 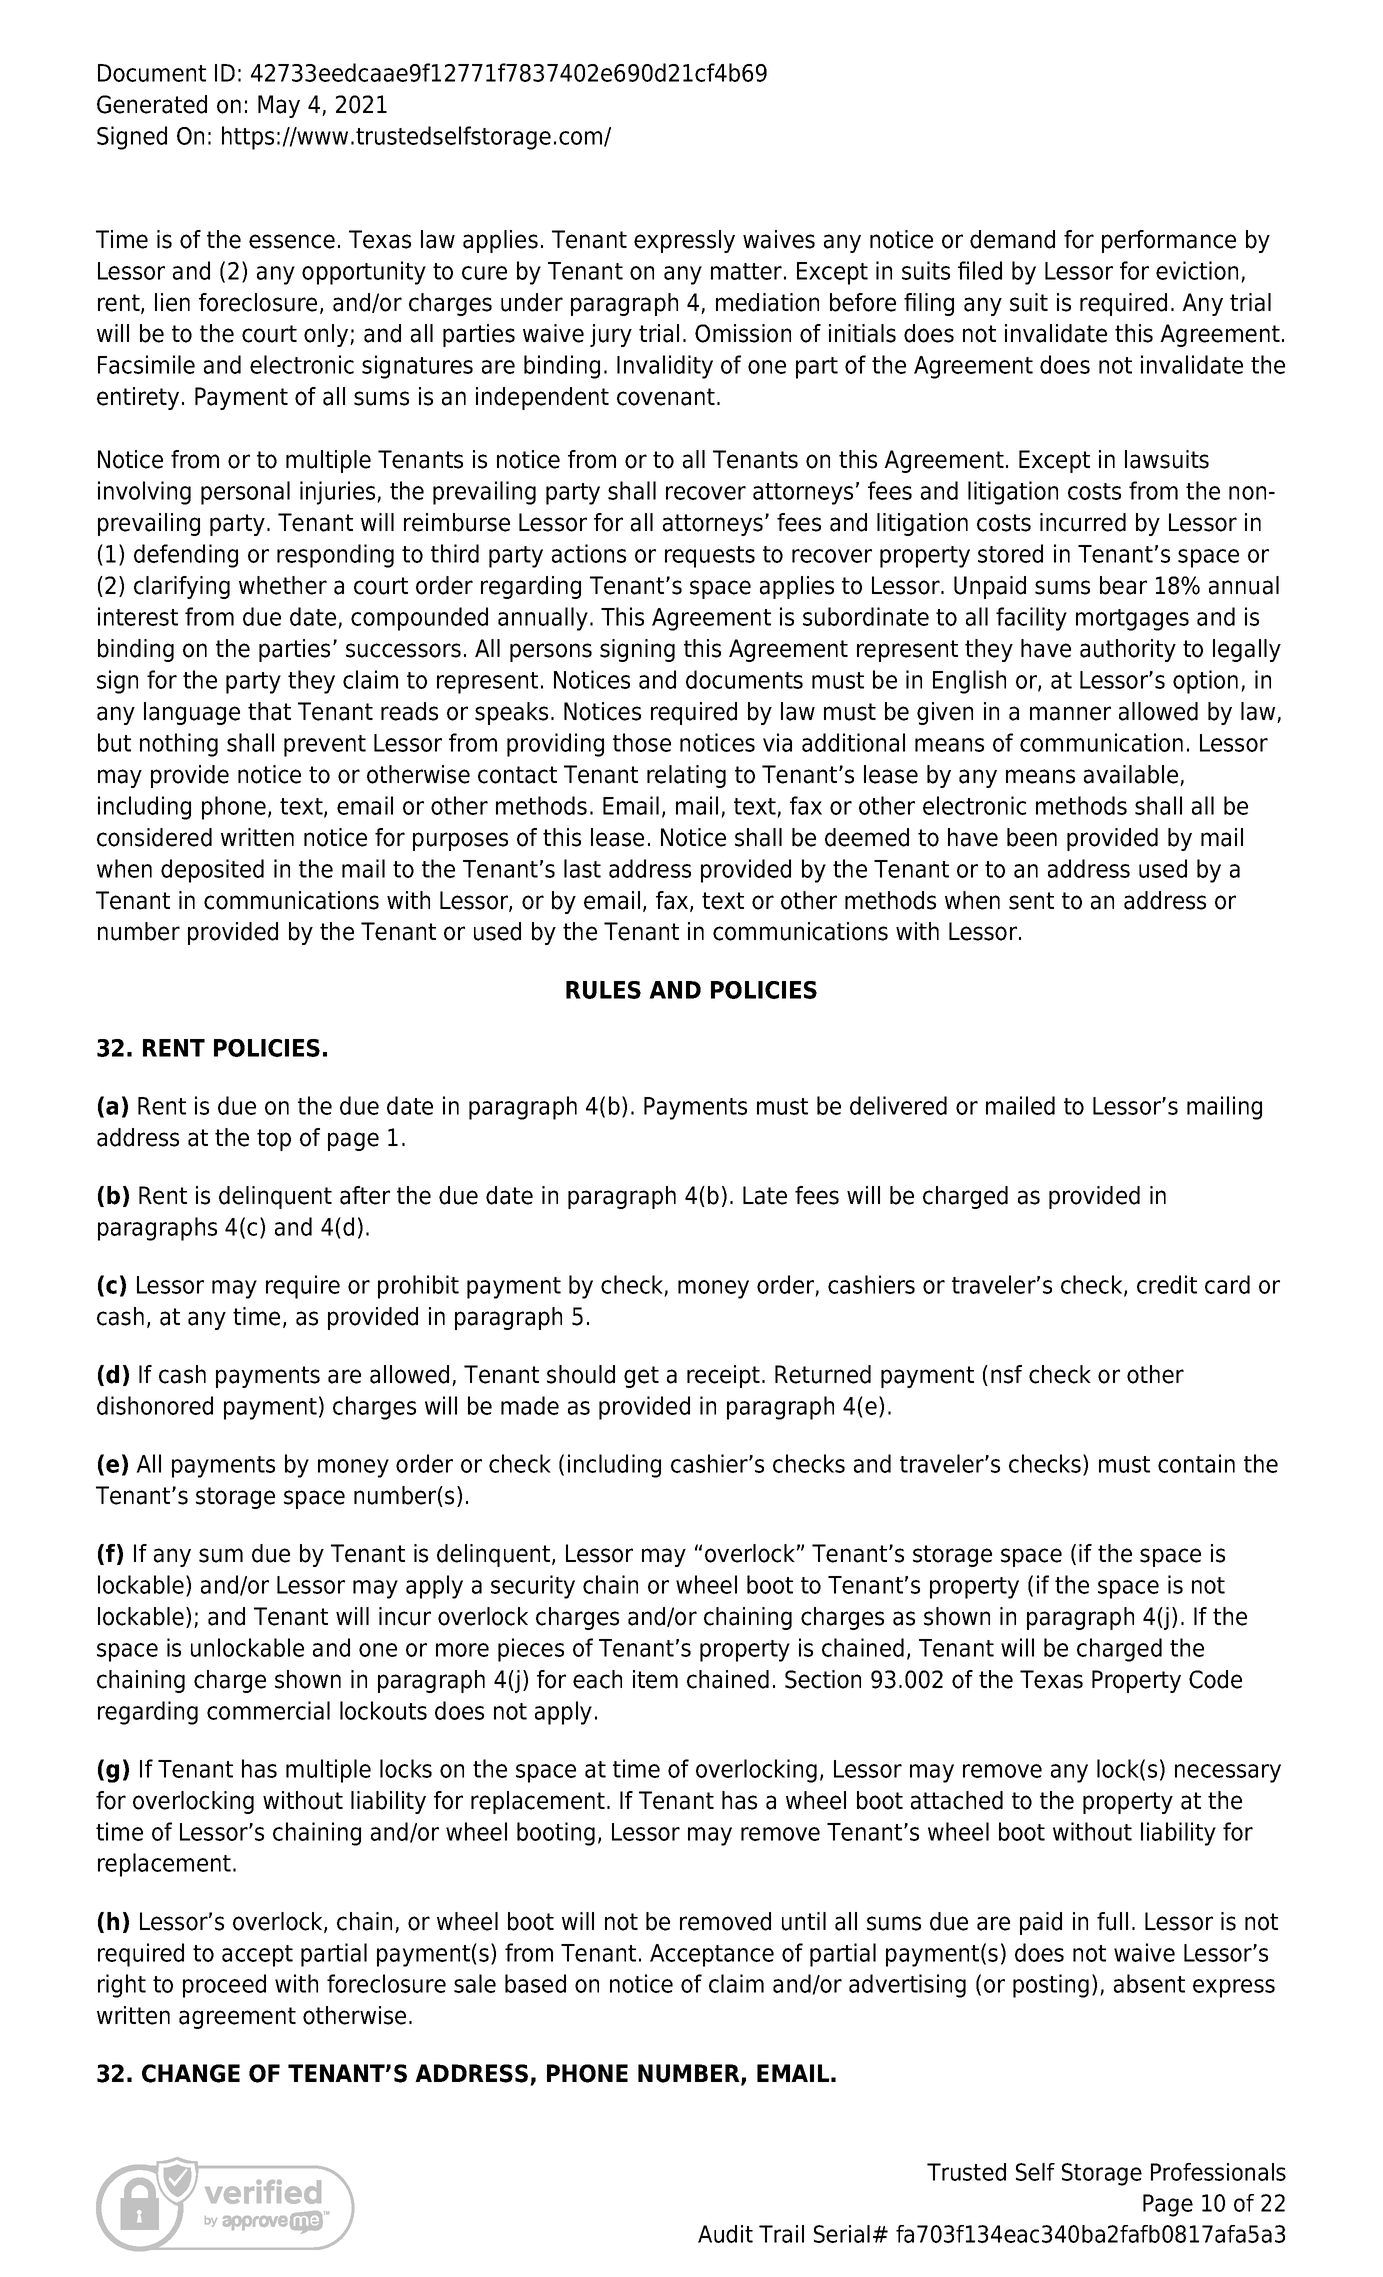 I want to click on top, so click(x=274, y=1140).
